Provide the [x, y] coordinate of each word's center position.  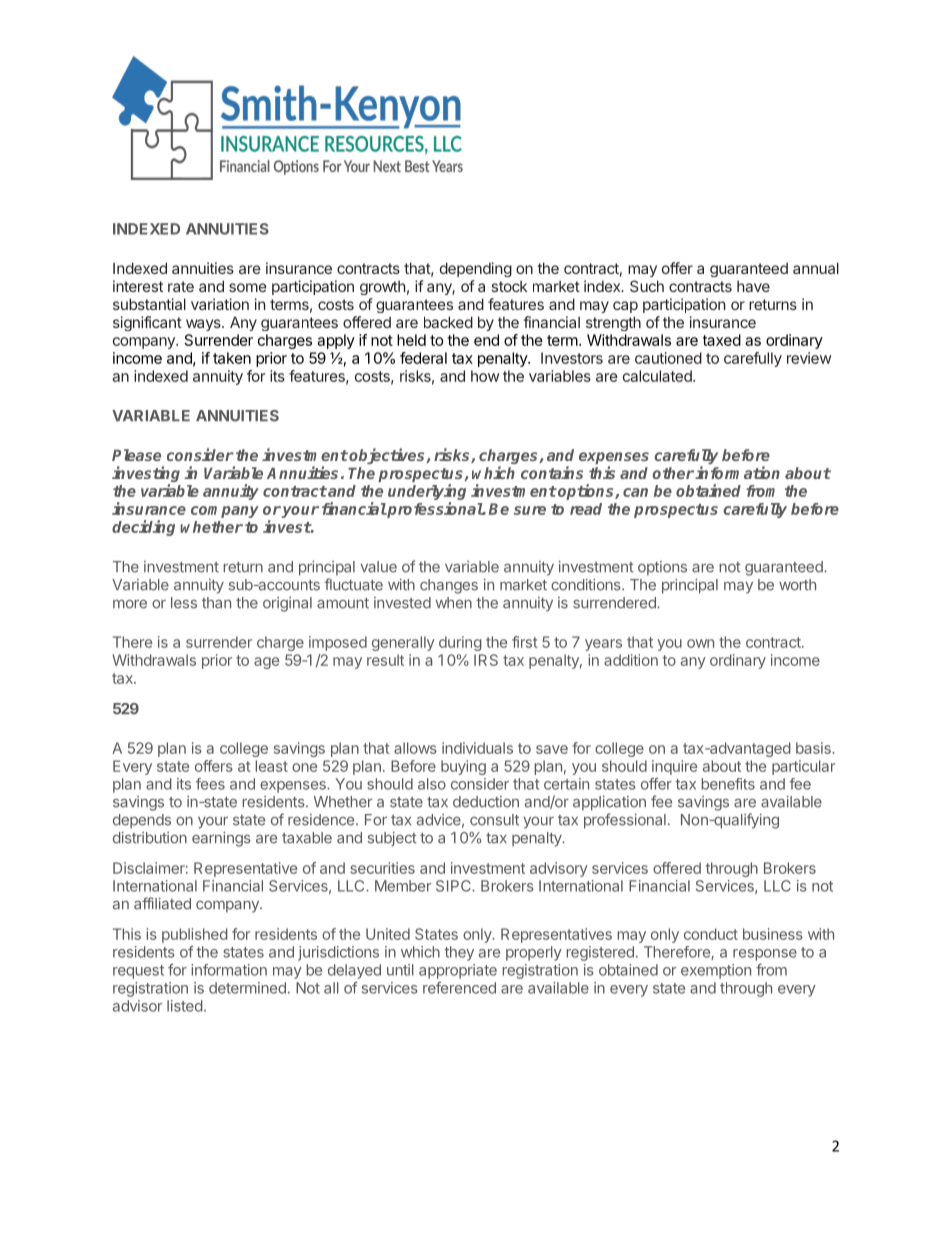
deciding [143, 528]
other [673, 473]
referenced [459, 988]
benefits [728, 784]
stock [509, 286]
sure [530, 510]
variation [220, 304]
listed [185, 1006]
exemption [716, 971]
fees [210, 784]
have [753, 286]
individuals [477, 748]
